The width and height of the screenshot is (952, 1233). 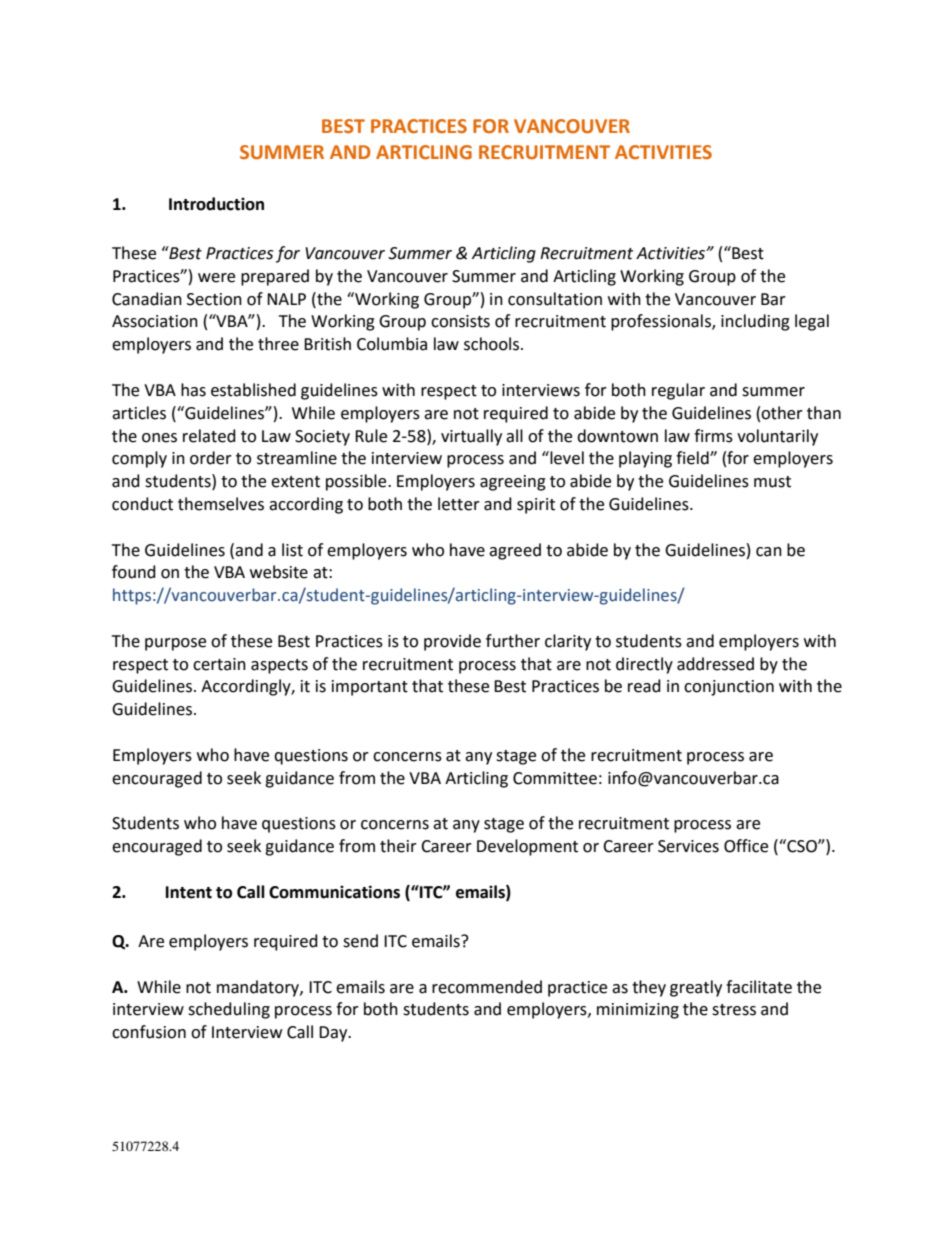 What do you see at coordinates (555, 299) in the screenshot?
I see `consultation` at bounding box center [555, 299].
